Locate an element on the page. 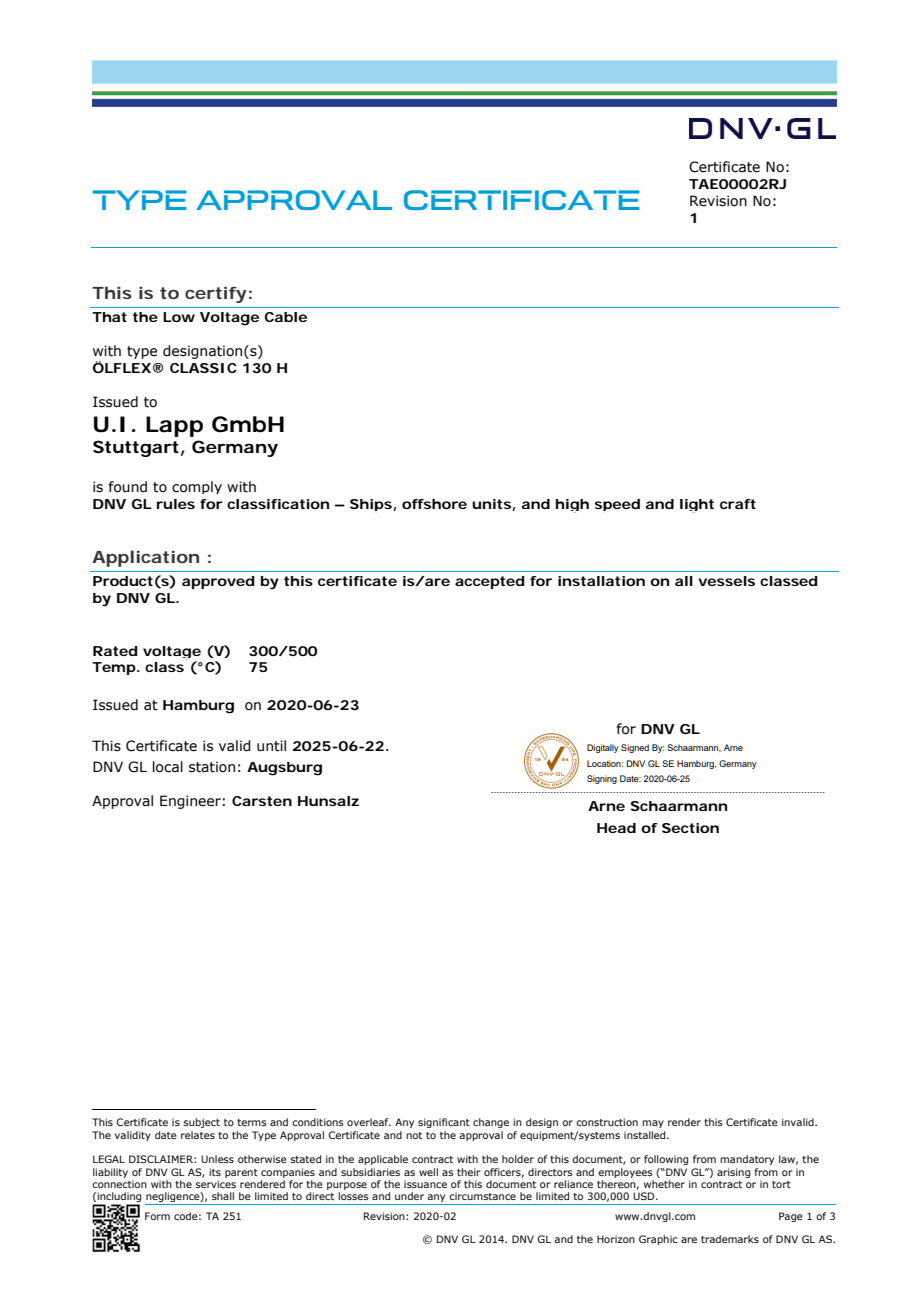 Image resolution: width=924 pixels, height=1308 pixels. craft is located at coordinates (738, 504).
